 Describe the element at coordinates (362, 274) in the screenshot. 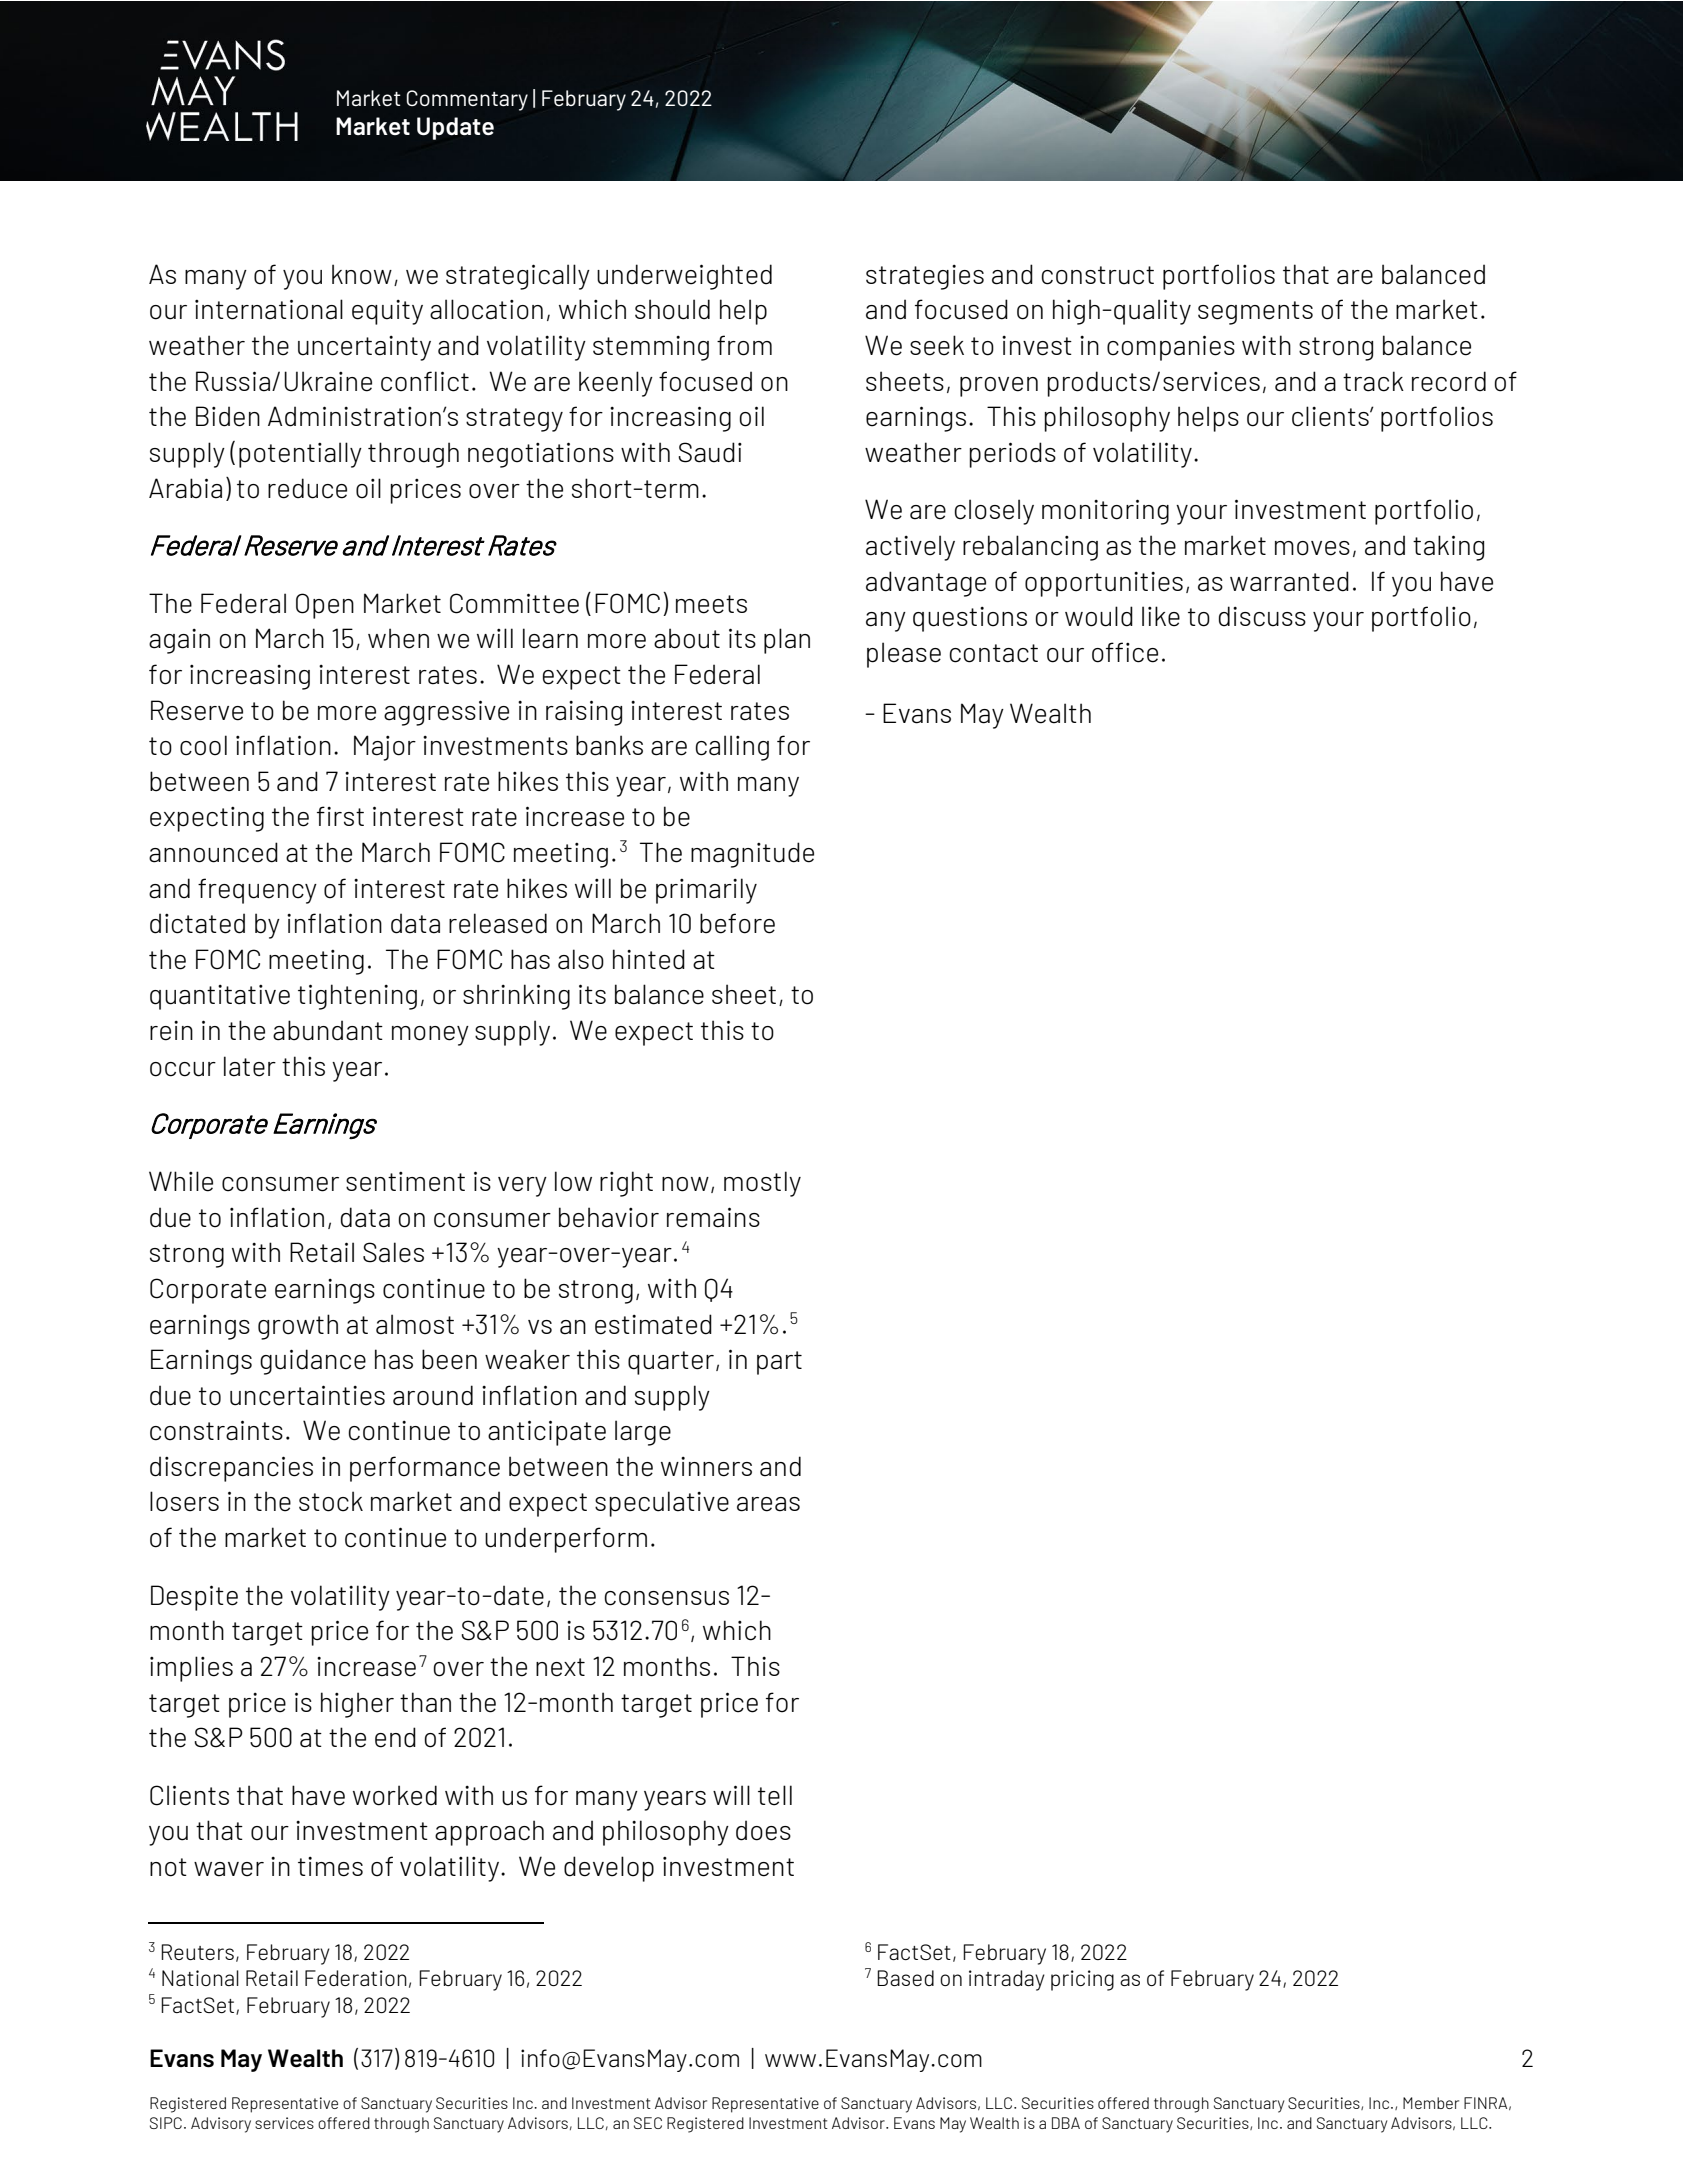

I see `know` at that location.
